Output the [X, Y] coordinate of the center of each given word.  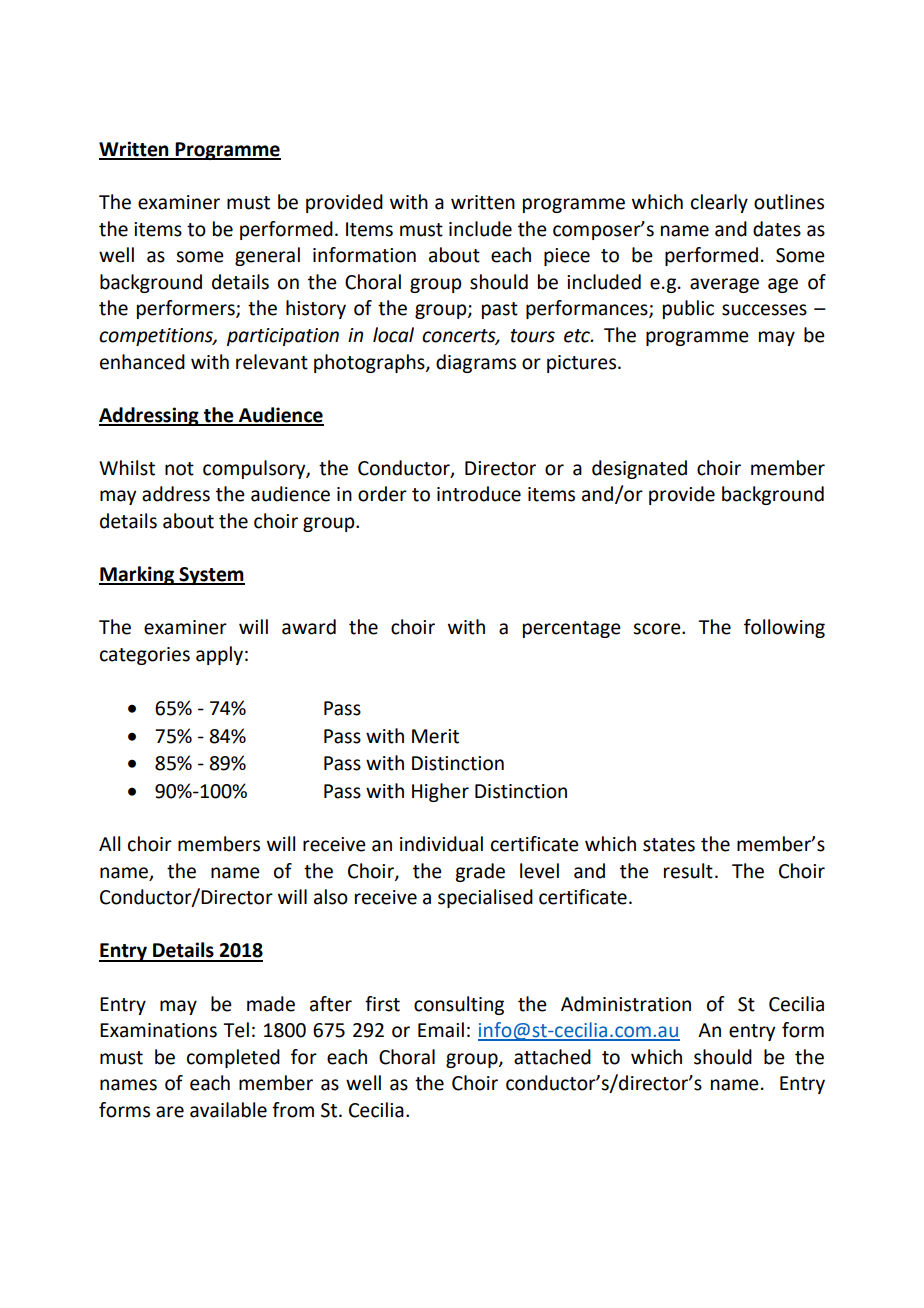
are [170, 1112]
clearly [719, 203]
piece [567, 257]
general [267, 256]
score [658, 629]
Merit [435, 736]
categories [145, 656]
